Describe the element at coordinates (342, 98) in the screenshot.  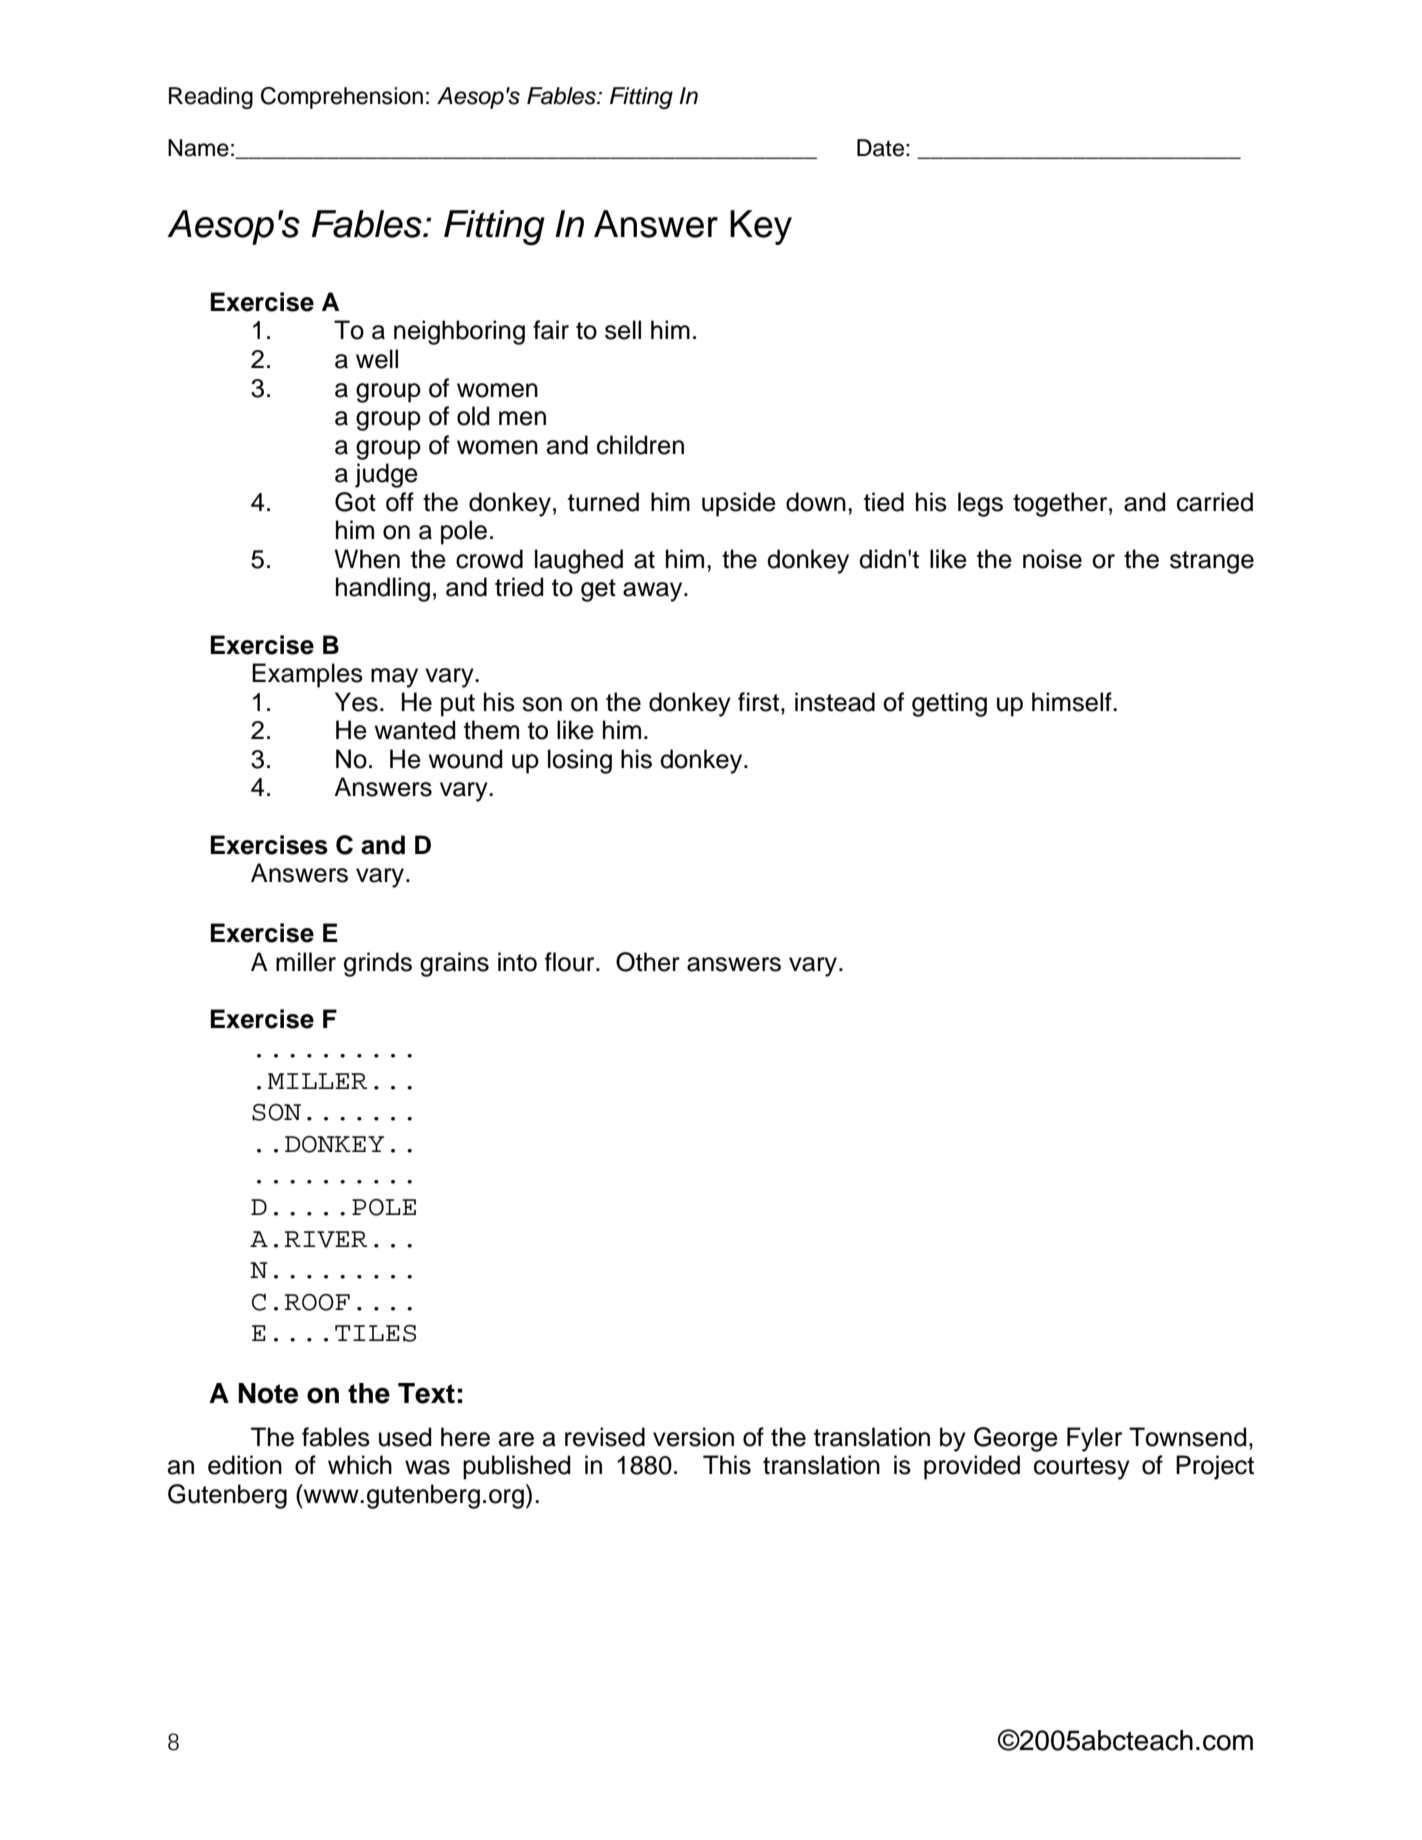
I see `Comprehension` at that location.
